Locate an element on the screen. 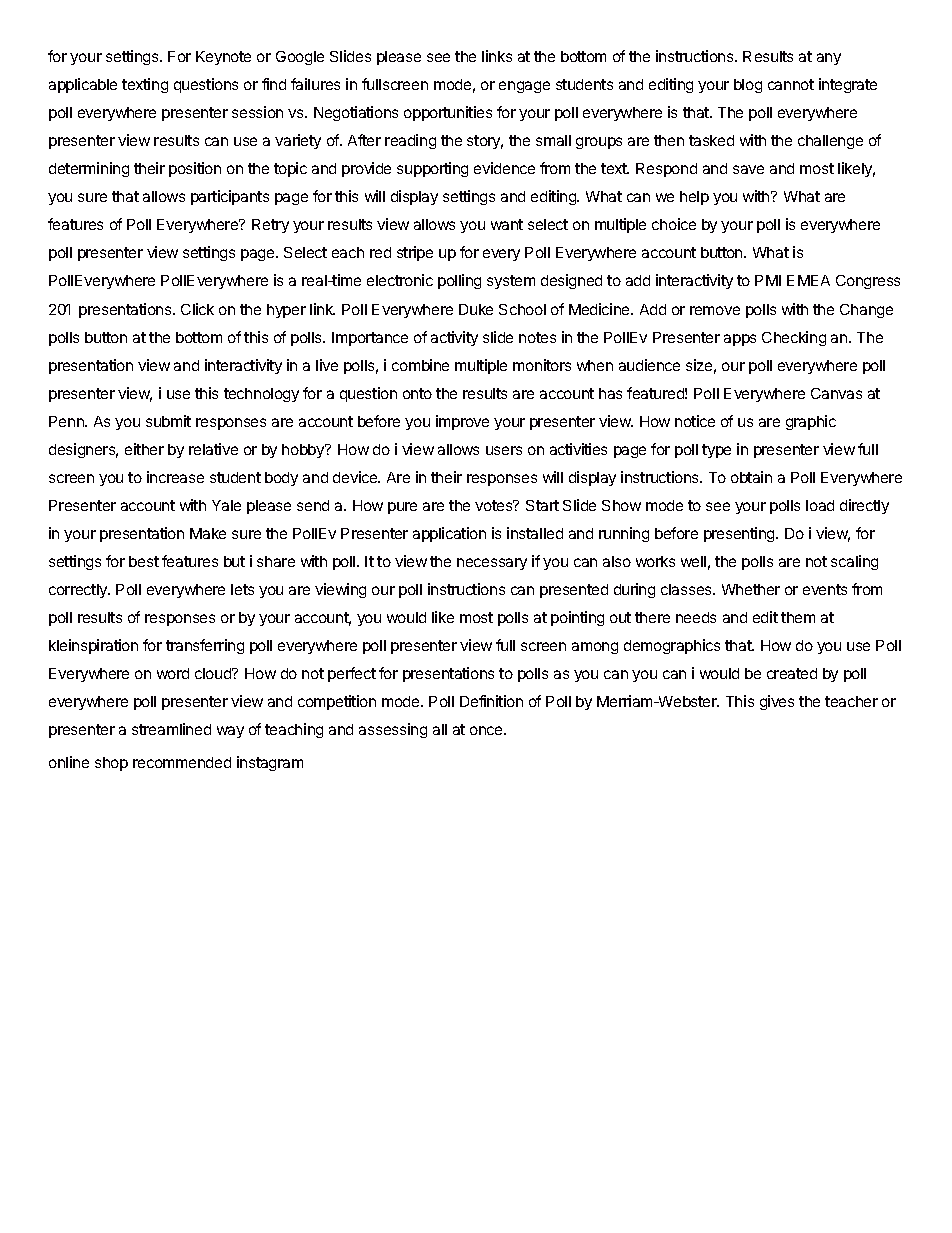 This screenshot has width=952, height=1233. Keynote is located at coordinates (223, 58).
